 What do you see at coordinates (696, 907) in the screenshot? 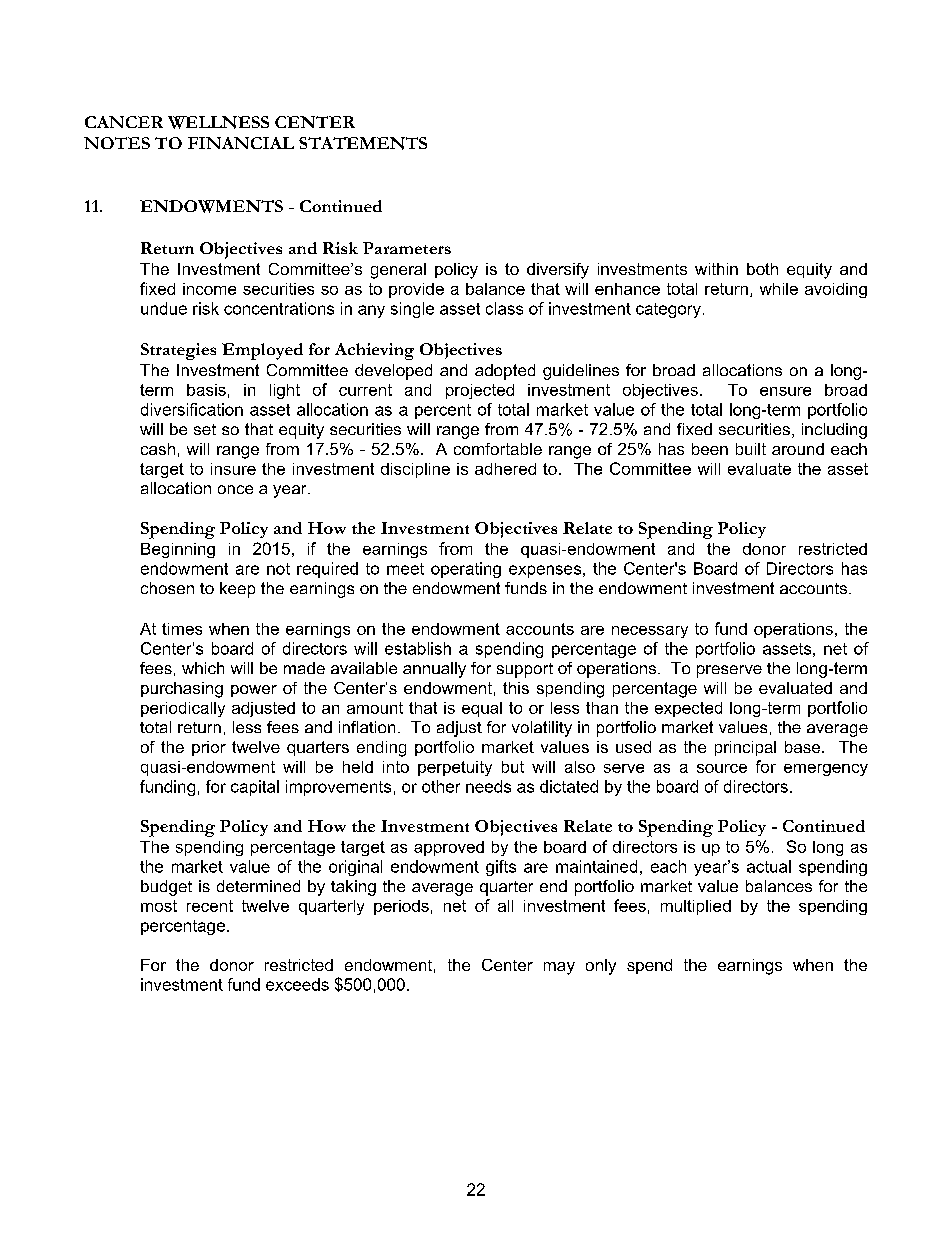
I see `multiplied` at bounding box center [696, 907].
